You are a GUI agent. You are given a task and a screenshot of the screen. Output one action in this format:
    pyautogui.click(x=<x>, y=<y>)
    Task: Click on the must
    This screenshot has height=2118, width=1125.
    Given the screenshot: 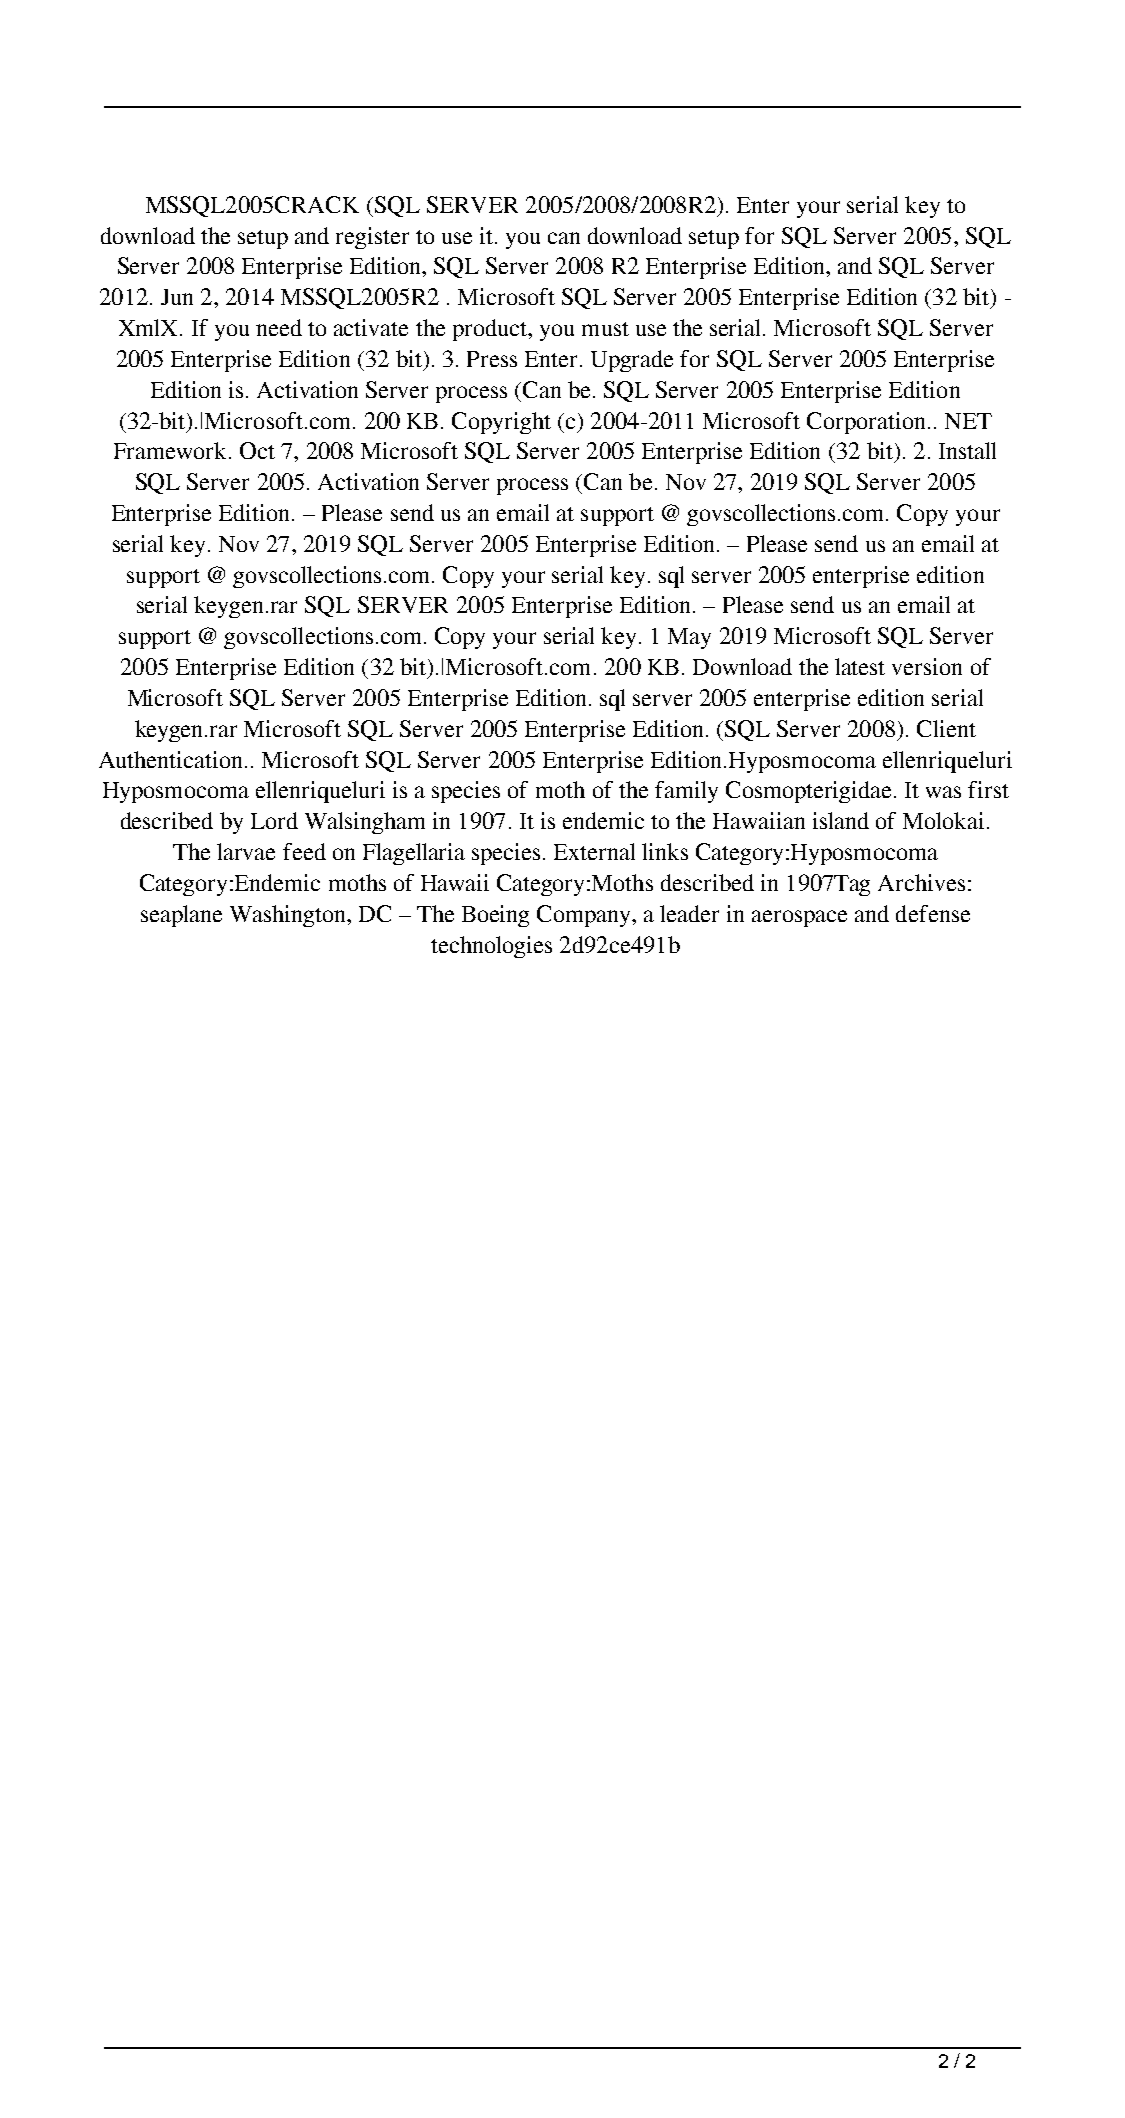 What is the action you would take?
    pyautogui.click(x=605, y=329)
